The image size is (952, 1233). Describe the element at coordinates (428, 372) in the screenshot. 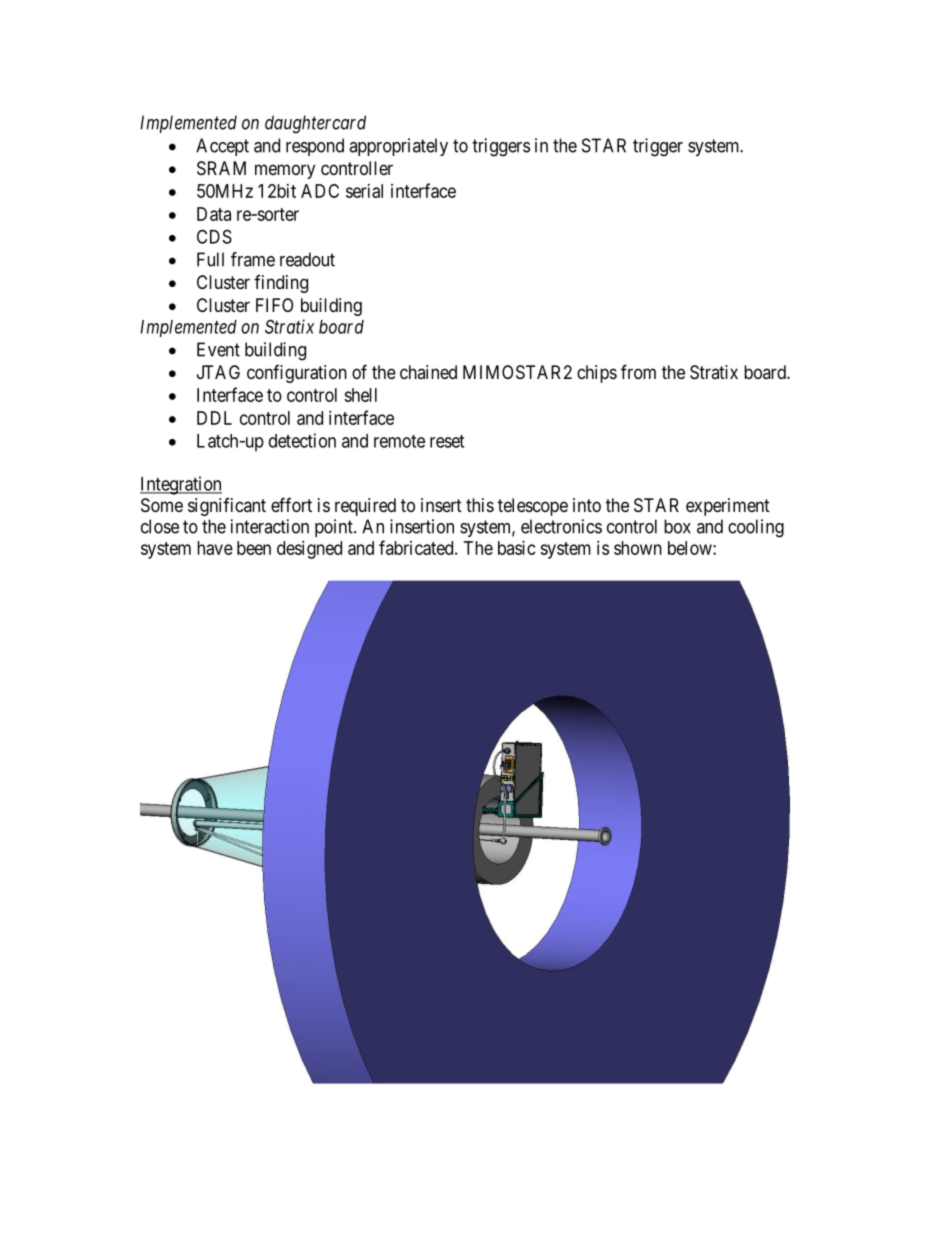

I see `chained` at that location.
